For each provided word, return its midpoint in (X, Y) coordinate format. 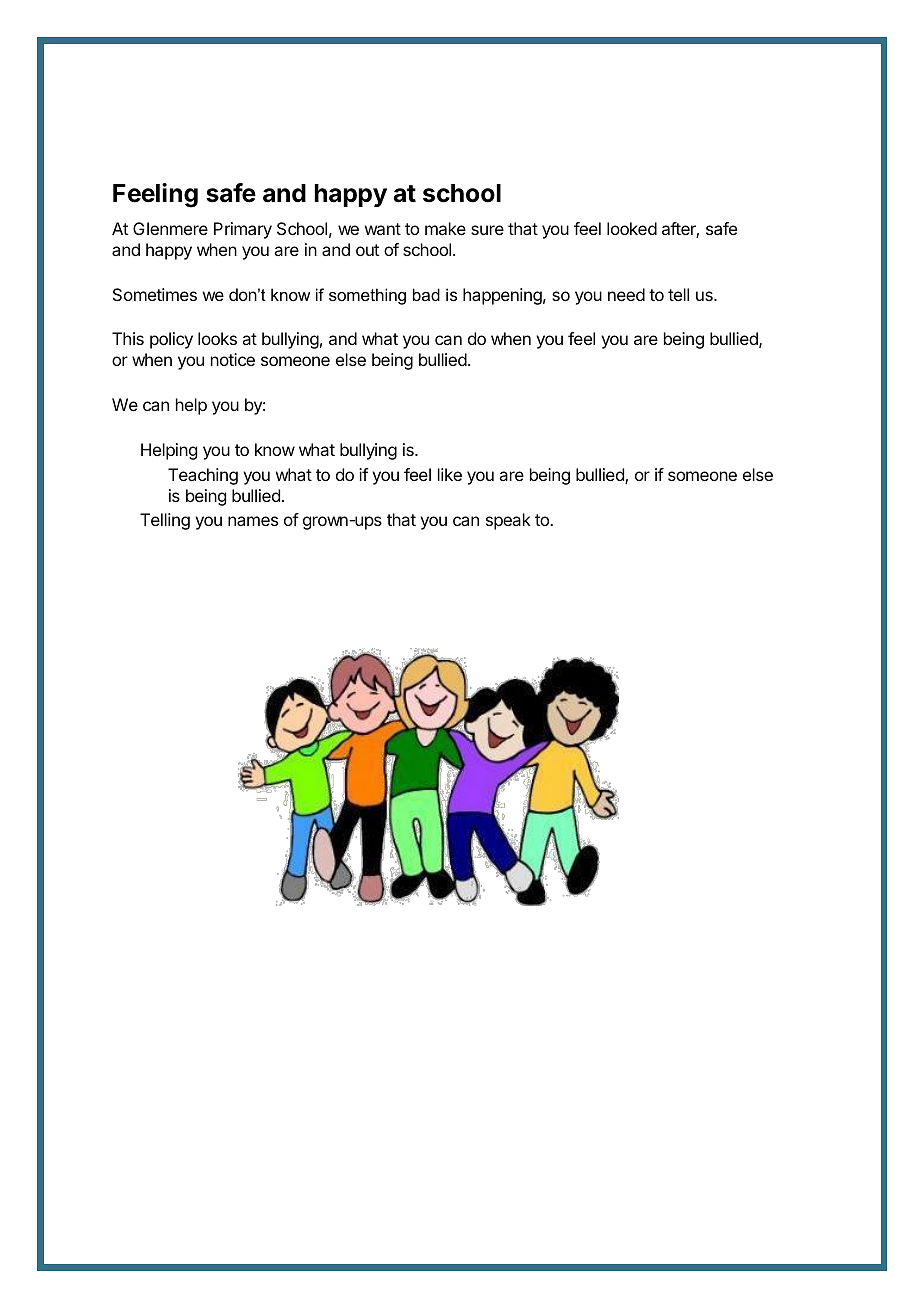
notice (233, 359)
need (626, 294)
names (253, 521)
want (383, 229)
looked (632, 228)
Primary (243, 230)
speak (508, 521)
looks (217, 338)
